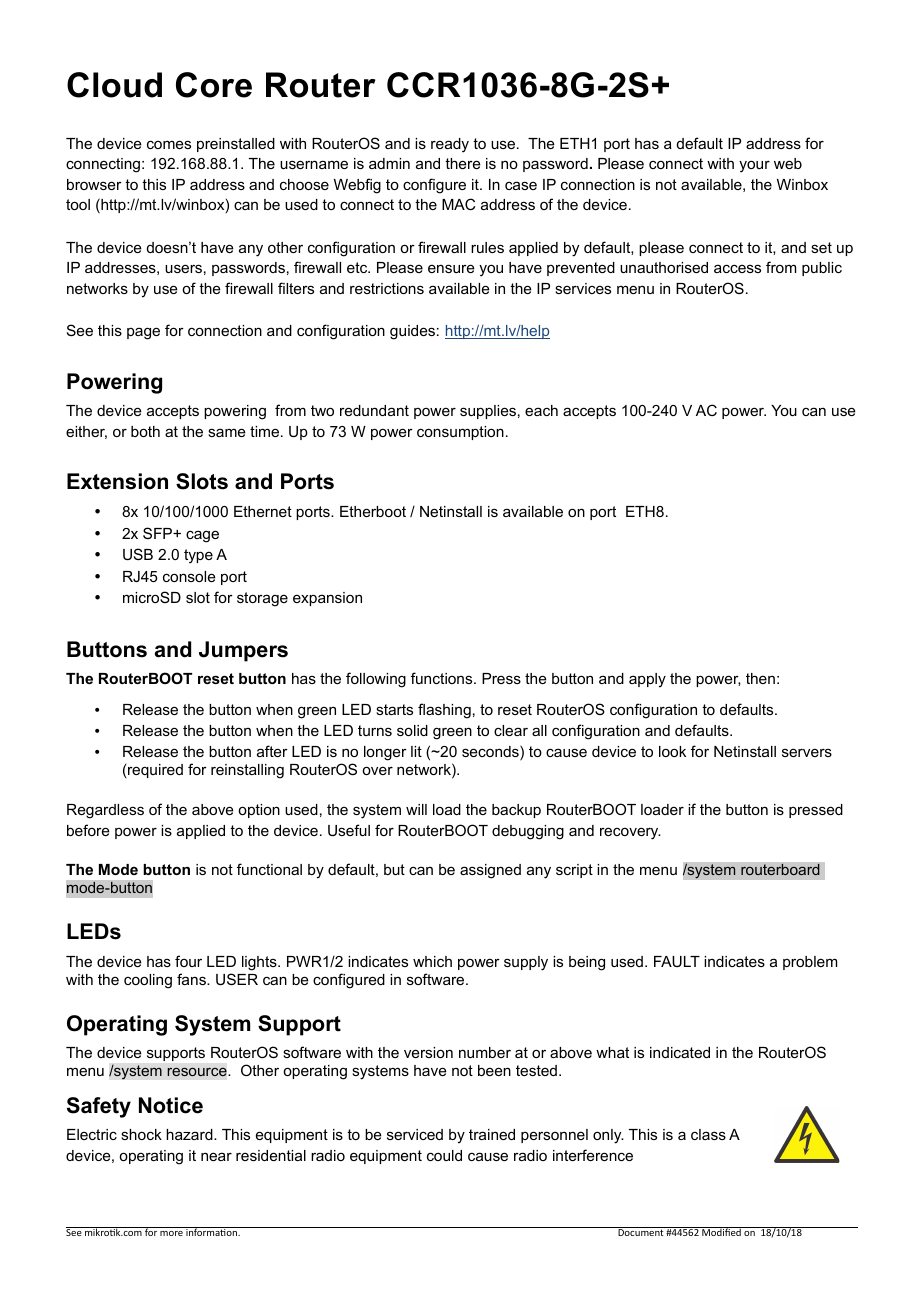 The height and width of the document is (1308, 924). I want to click on consumption, so click(460, 433).
